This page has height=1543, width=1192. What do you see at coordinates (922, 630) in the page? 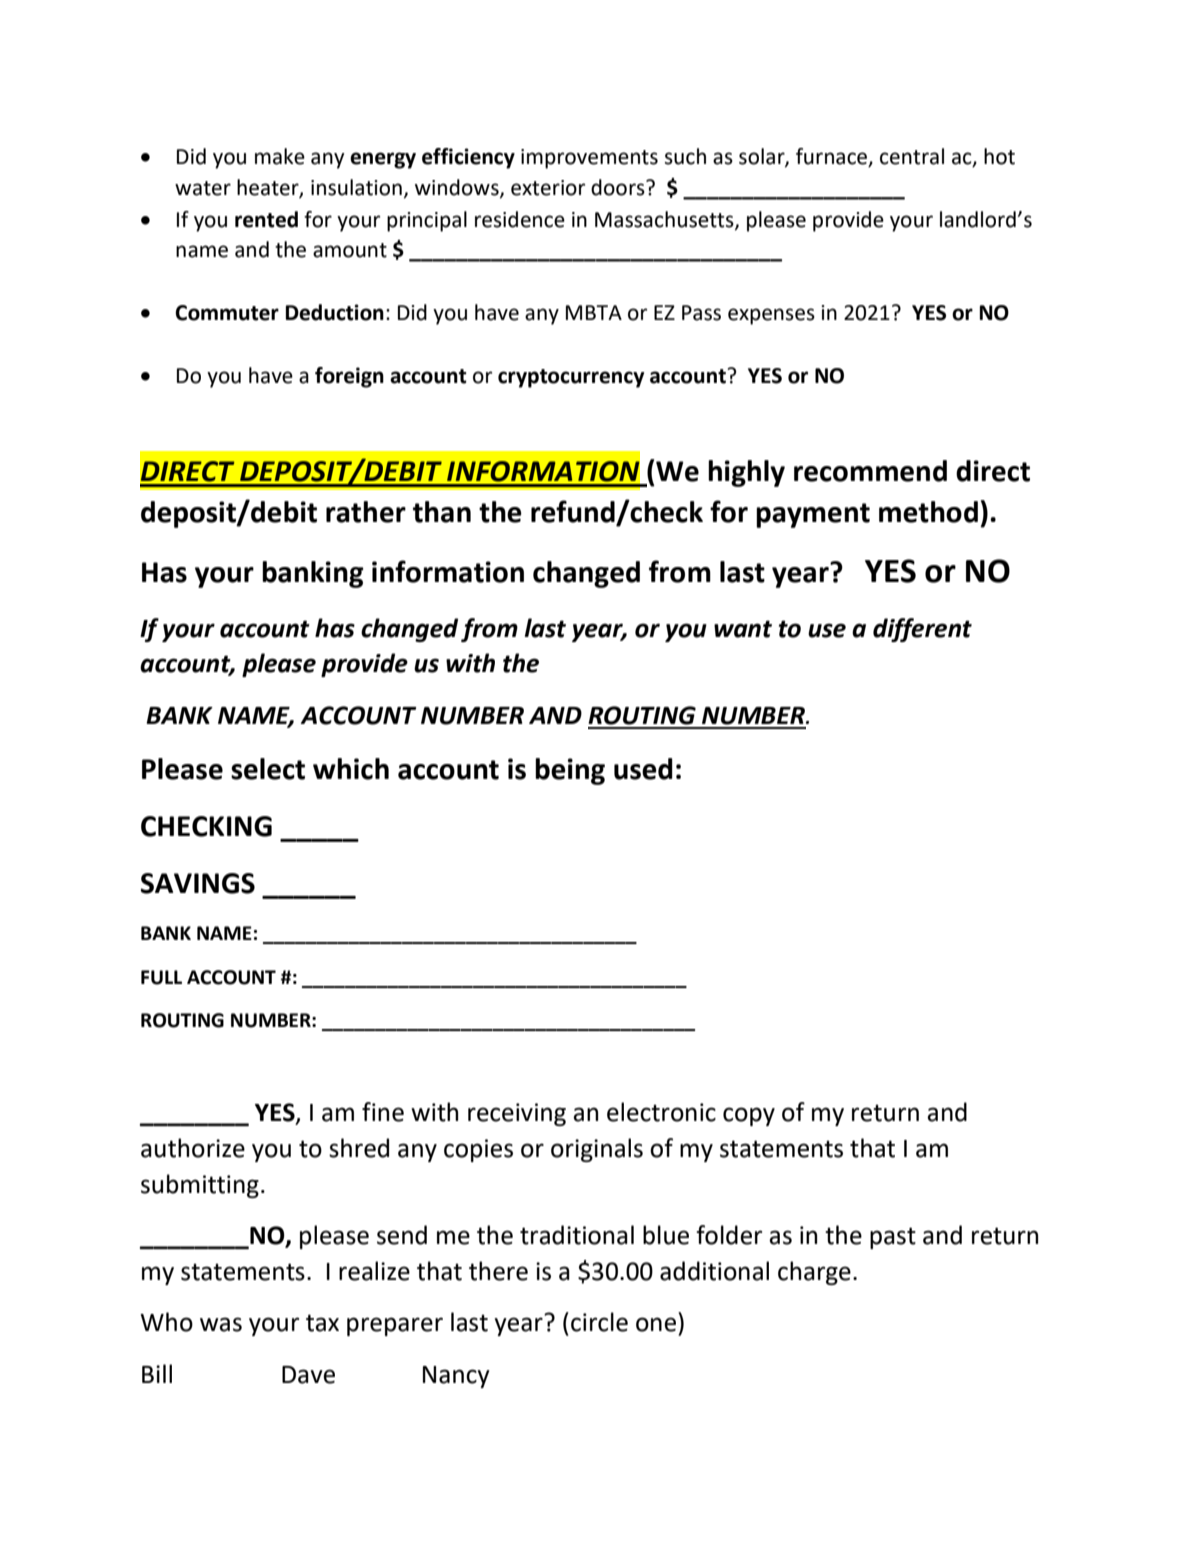
I see `different` at bounding box center [922, 630].
